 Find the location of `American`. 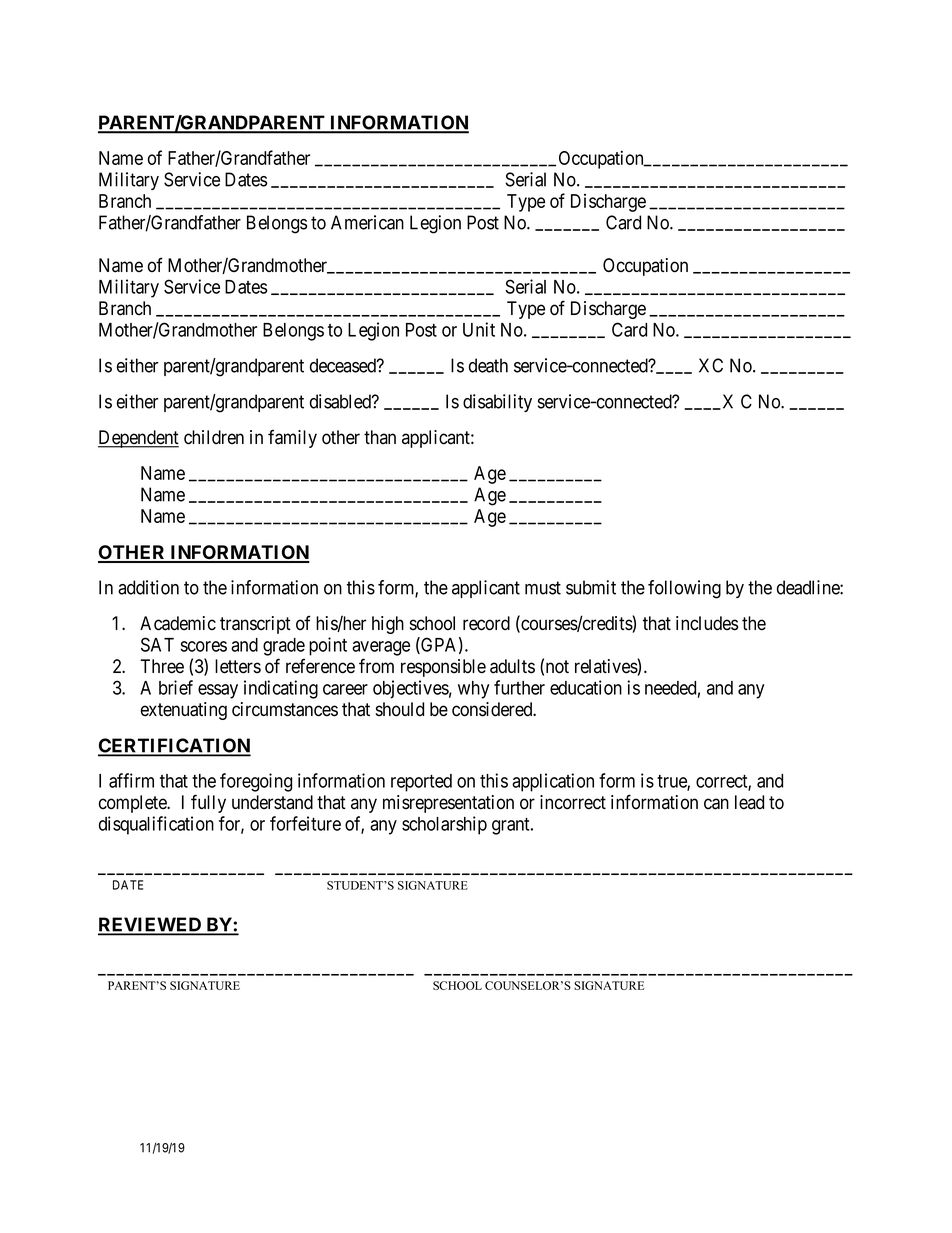

American is located at coordinates (367, 222).
